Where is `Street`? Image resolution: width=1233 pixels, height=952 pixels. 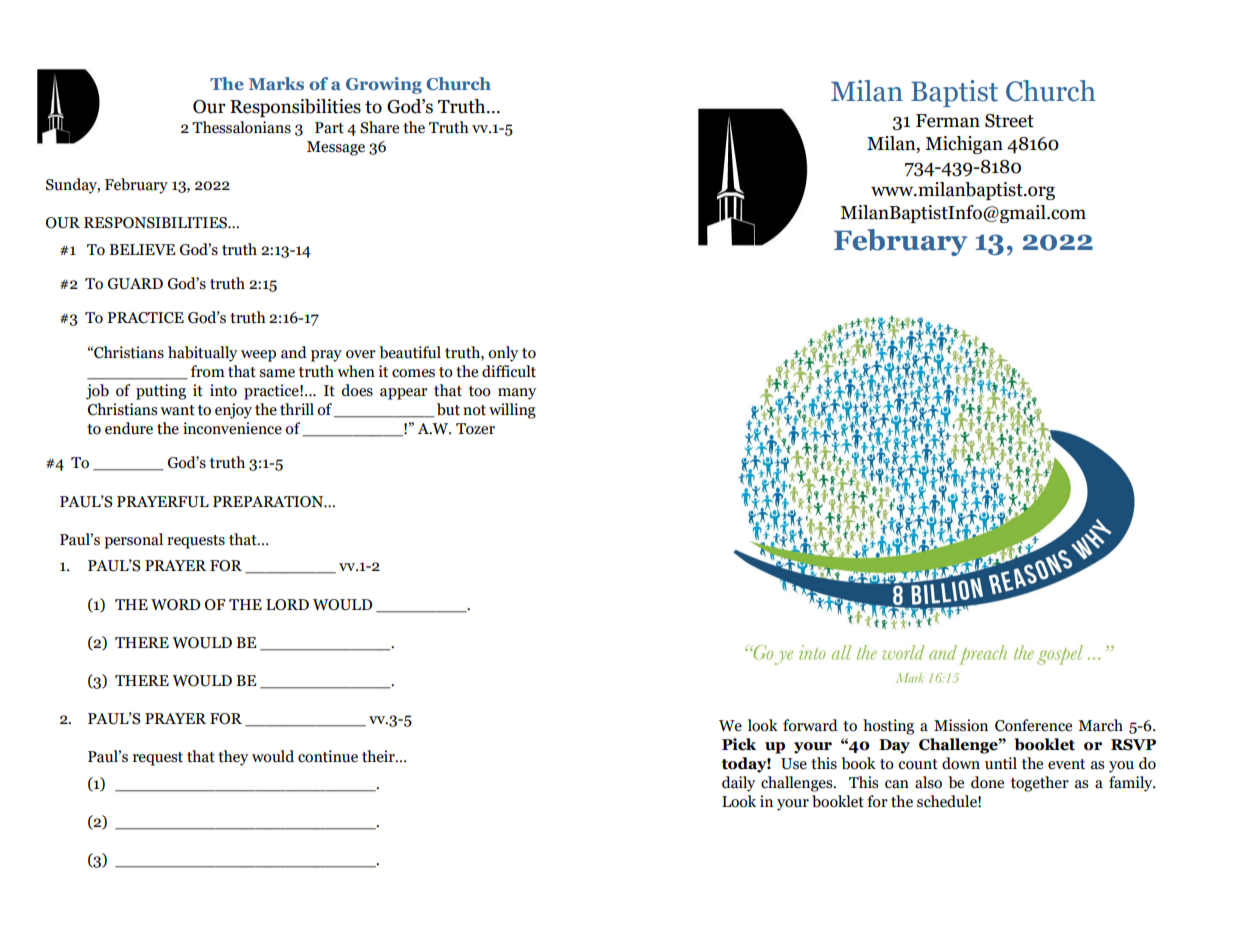 Street is located at coordinates (1009, 121).
